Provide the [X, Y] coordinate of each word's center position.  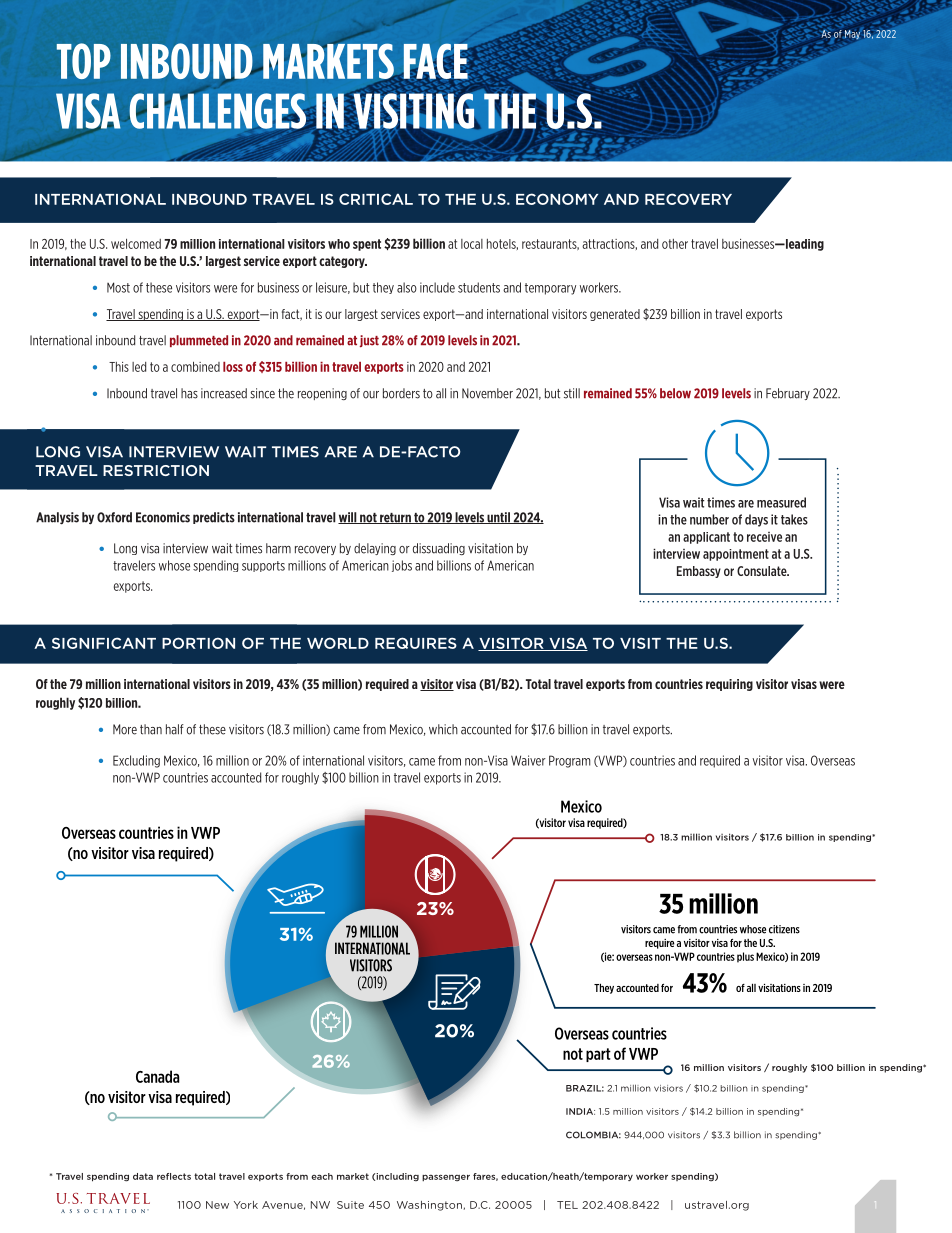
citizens [784, 929]
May [852, 35]
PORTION [198, 643]
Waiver [528, 760]
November [487, 393]
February [788, 394]
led [139, 367]
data [143, 1176]
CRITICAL [376, 199]
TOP [84, 61]
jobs [402, 566]
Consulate [763, 571]
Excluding [136, 761]
